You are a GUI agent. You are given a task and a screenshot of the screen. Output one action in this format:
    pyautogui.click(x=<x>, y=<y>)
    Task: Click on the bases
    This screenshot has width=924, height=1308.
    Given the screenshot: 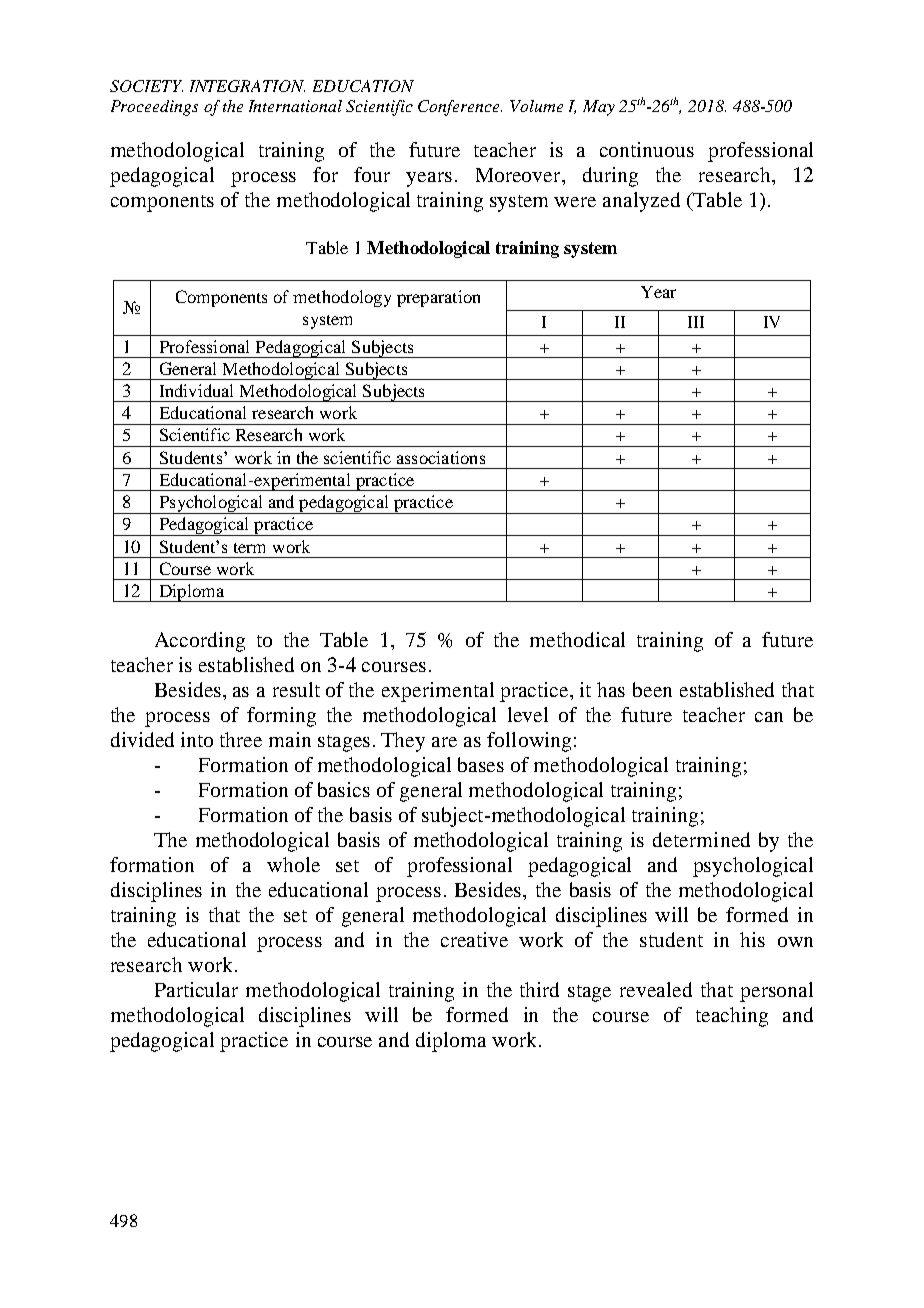 What is the action you would take?
    pyautogui.click(x=481, y=764)
